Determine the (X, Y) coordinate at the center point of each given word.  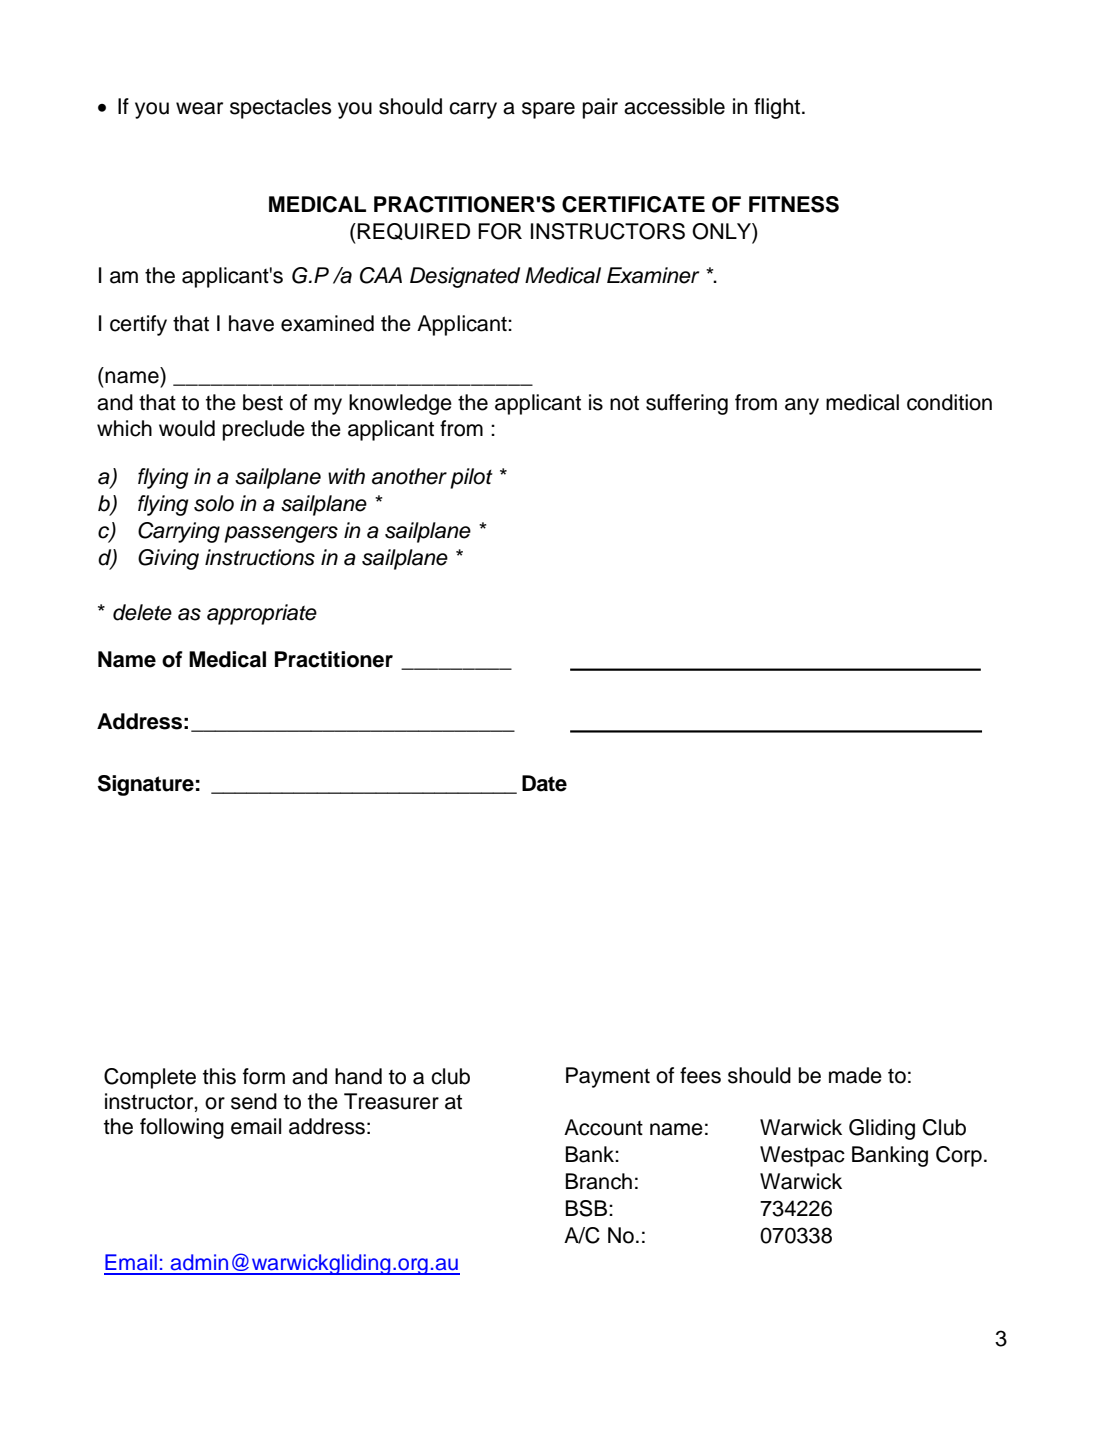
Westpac (802, 1156)
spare (548, 110)
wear (199, 108)
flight (778, 108)
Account (603, 1127)
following (182, 1128)
